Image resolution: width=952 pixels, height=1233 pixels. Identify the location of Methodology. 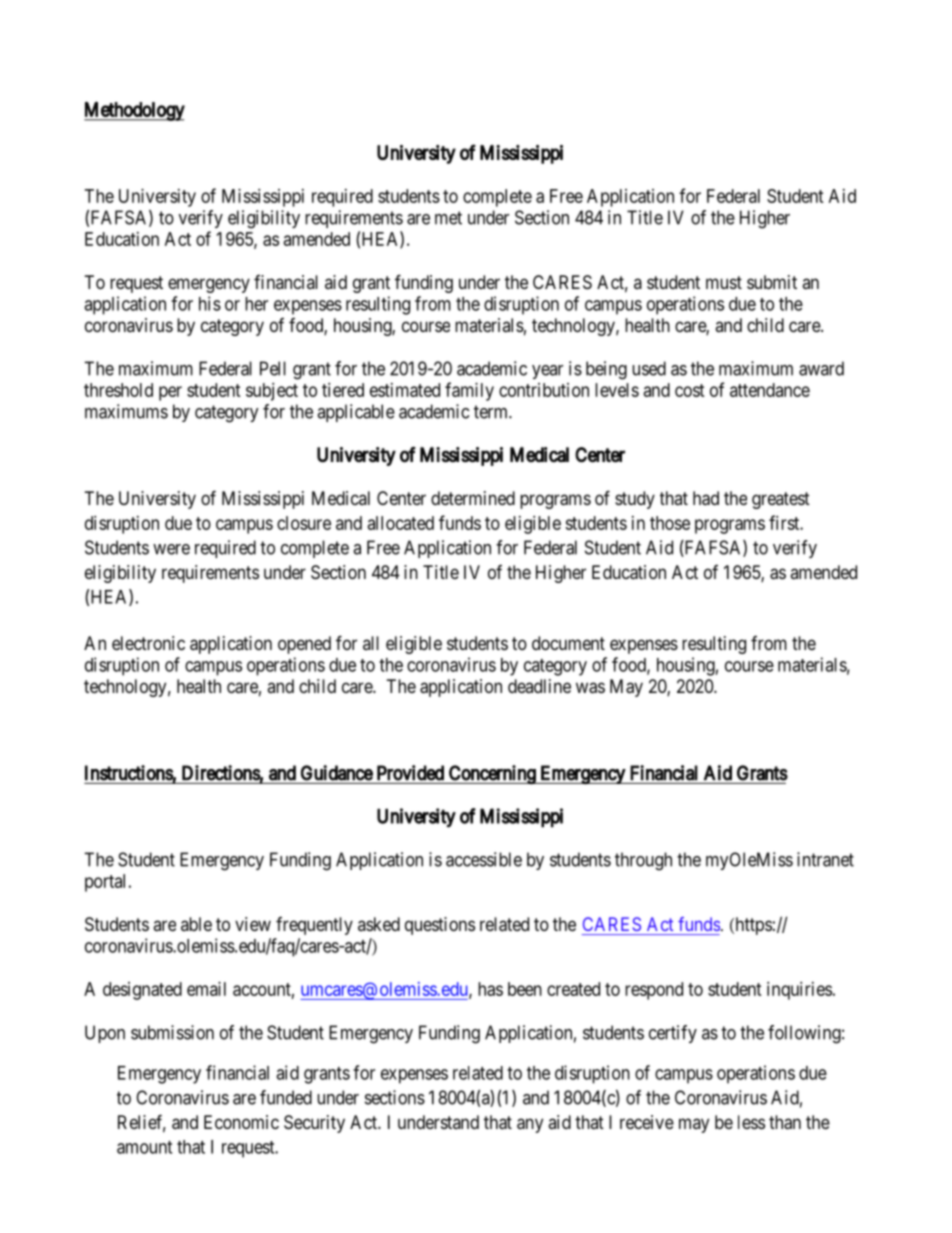
(134, 111).
